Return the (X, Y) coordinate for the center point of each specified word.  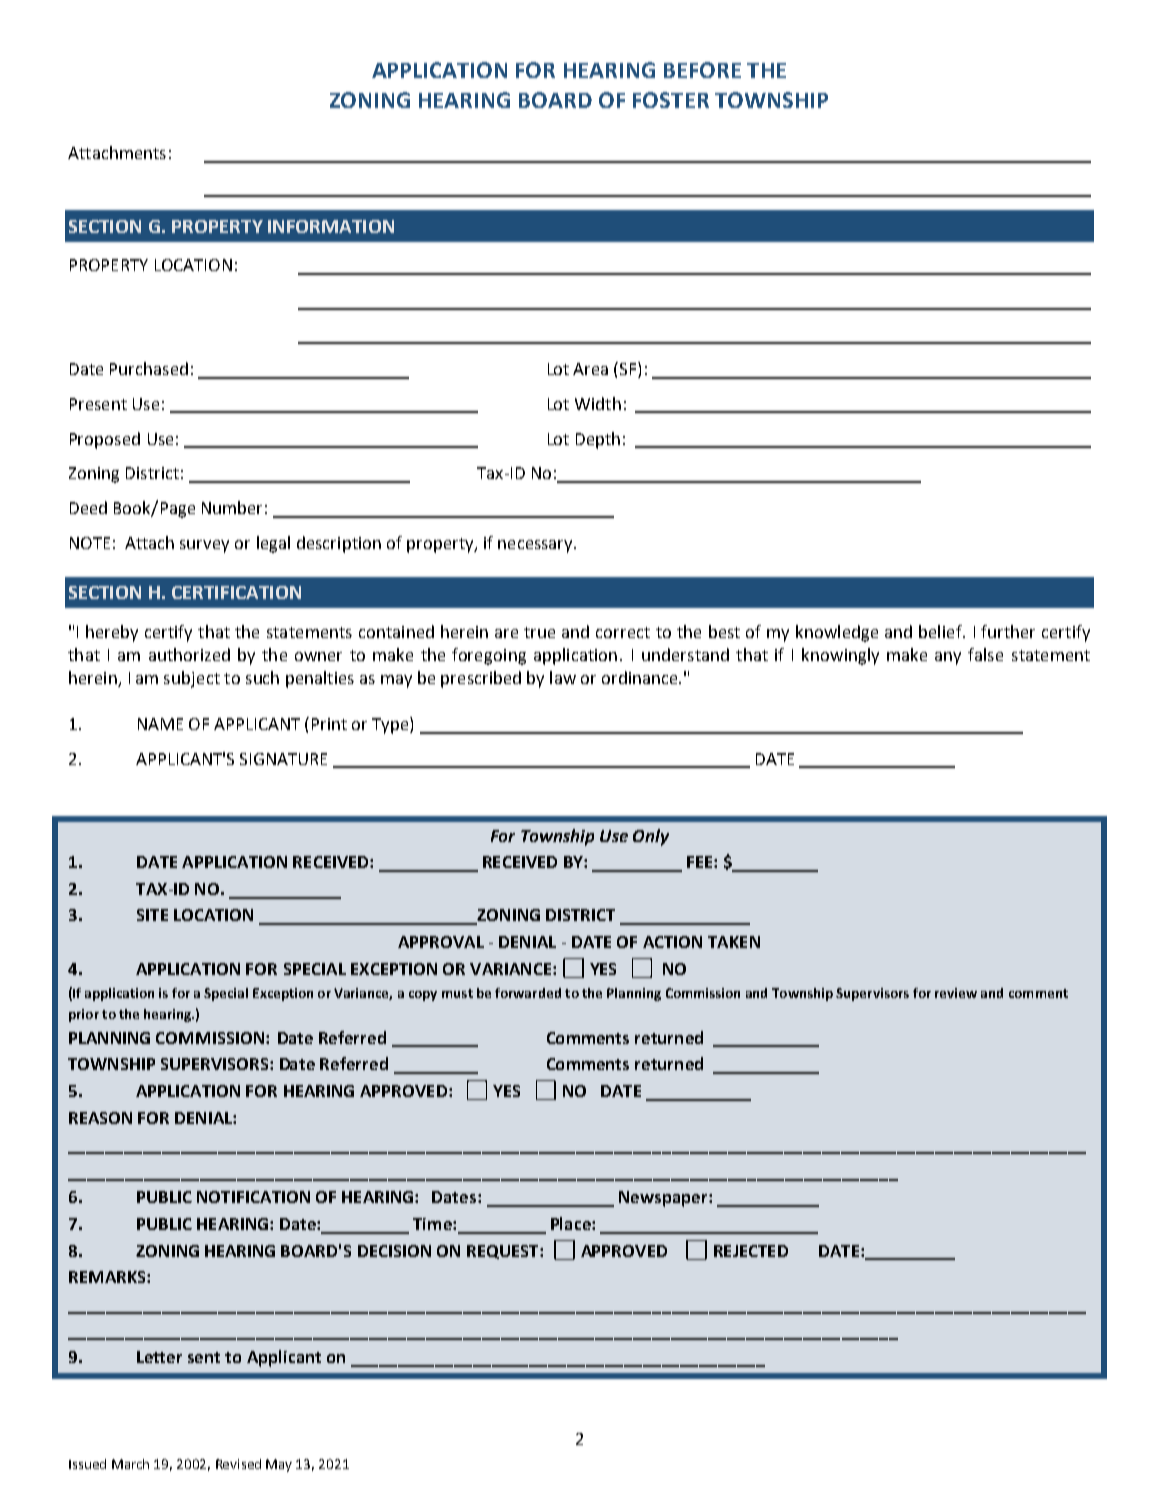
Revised (238, 1464)
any (948, 658)
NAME (160, 724)
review (956, 993)
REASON (100, 1118)
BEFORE (702, 70)
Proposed (105, 440)
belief (941, 631)
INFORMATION (331, 226)
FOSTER (671, 100)
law (563, 677)
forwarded (528, 993)
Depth (598, 440)
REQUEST (504, 1252)
